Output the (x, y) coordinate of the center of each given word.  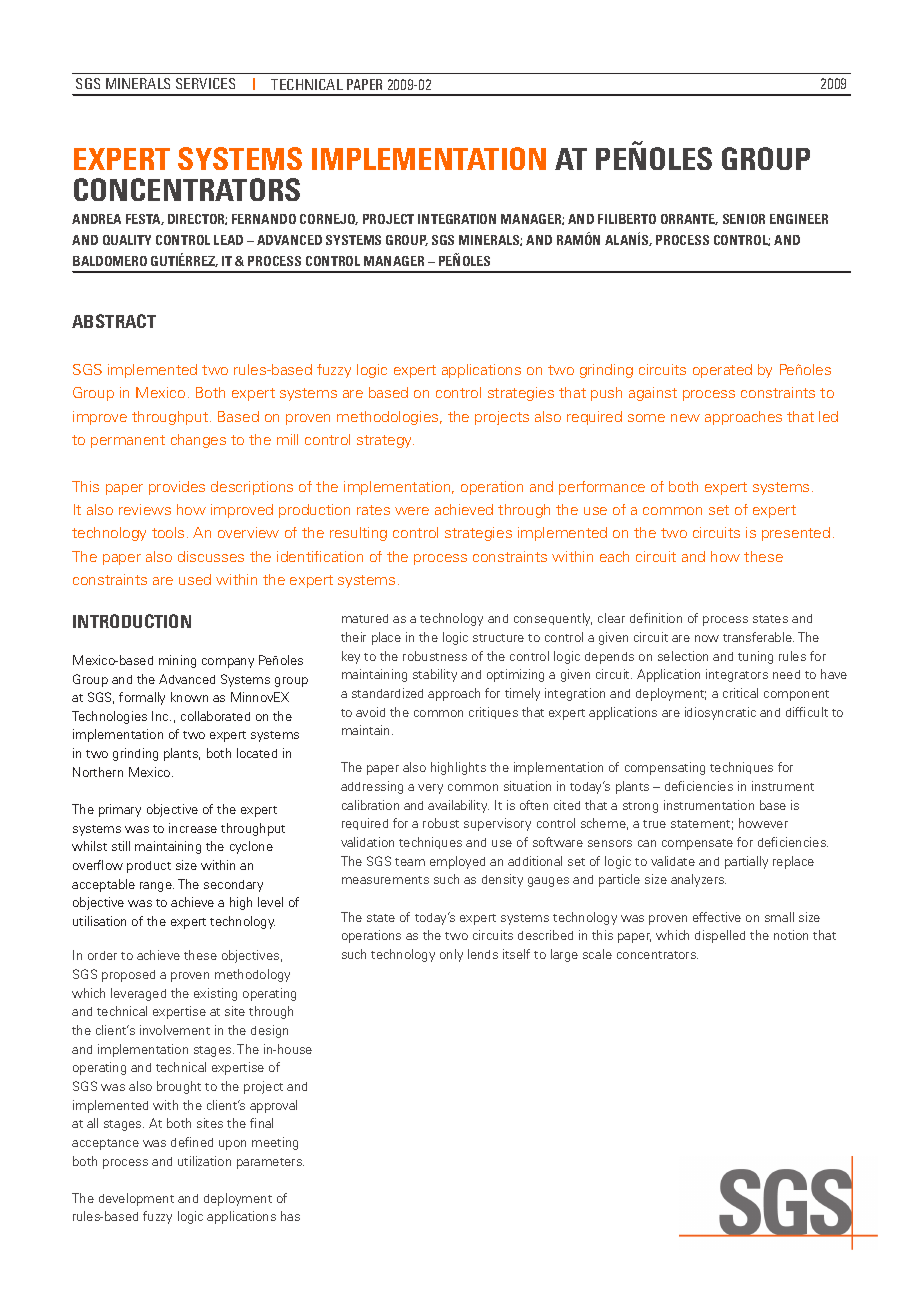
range (157, 887)
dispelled (720, 936)
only (451, 955)
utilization (204, 1161)
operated (722, 371)
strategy (385, 441)
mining (177, 661)
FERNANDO (264, 219)
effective (717, 917)
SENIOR (744, 219)
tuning (755, 657)
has (290, 1216)
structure (498, 638)
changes (198, 441)
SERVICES (205, 83)
